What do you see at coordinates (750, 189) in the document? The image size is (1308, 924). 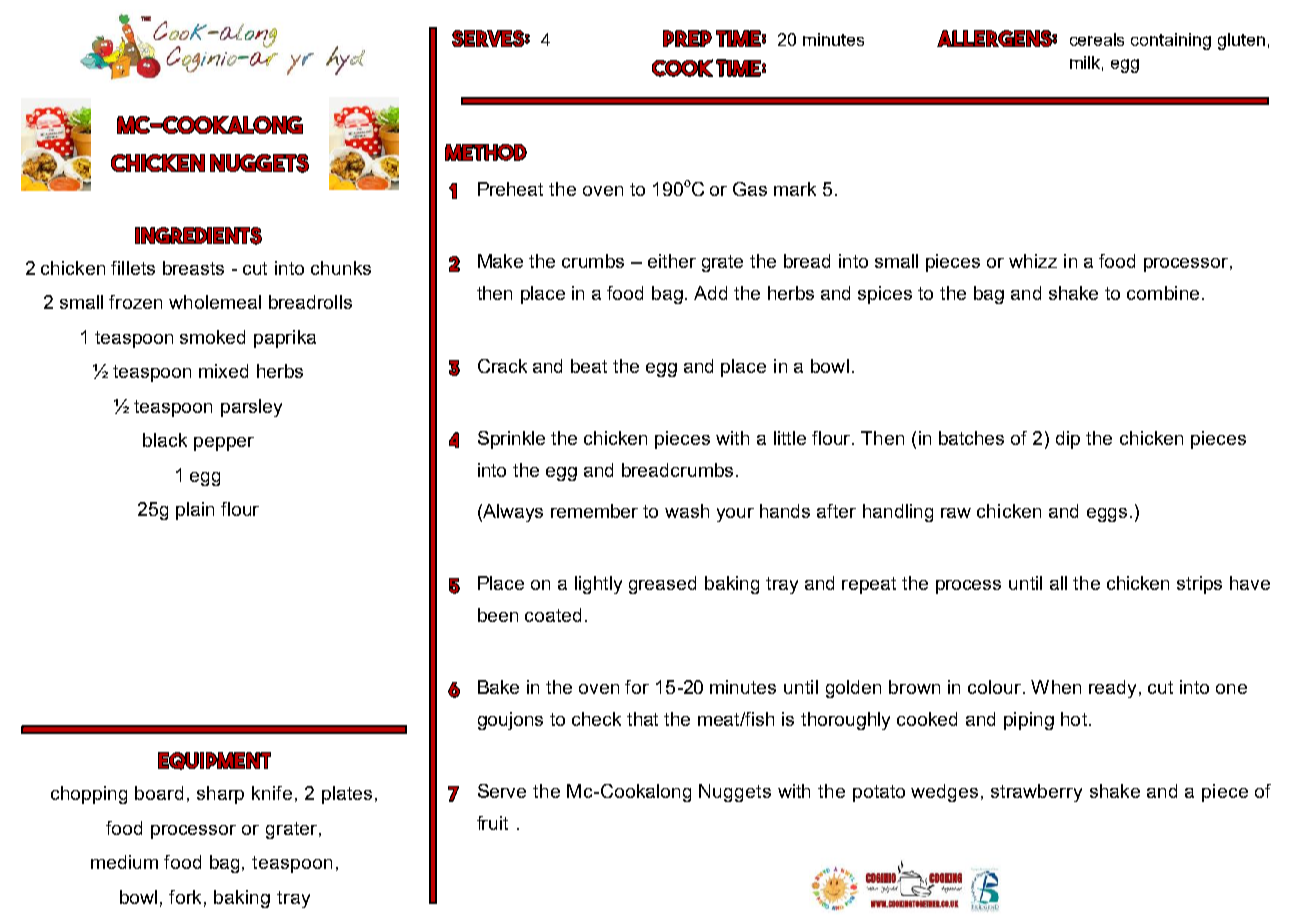 I see `Gas` at bounding box center [750, 189].
